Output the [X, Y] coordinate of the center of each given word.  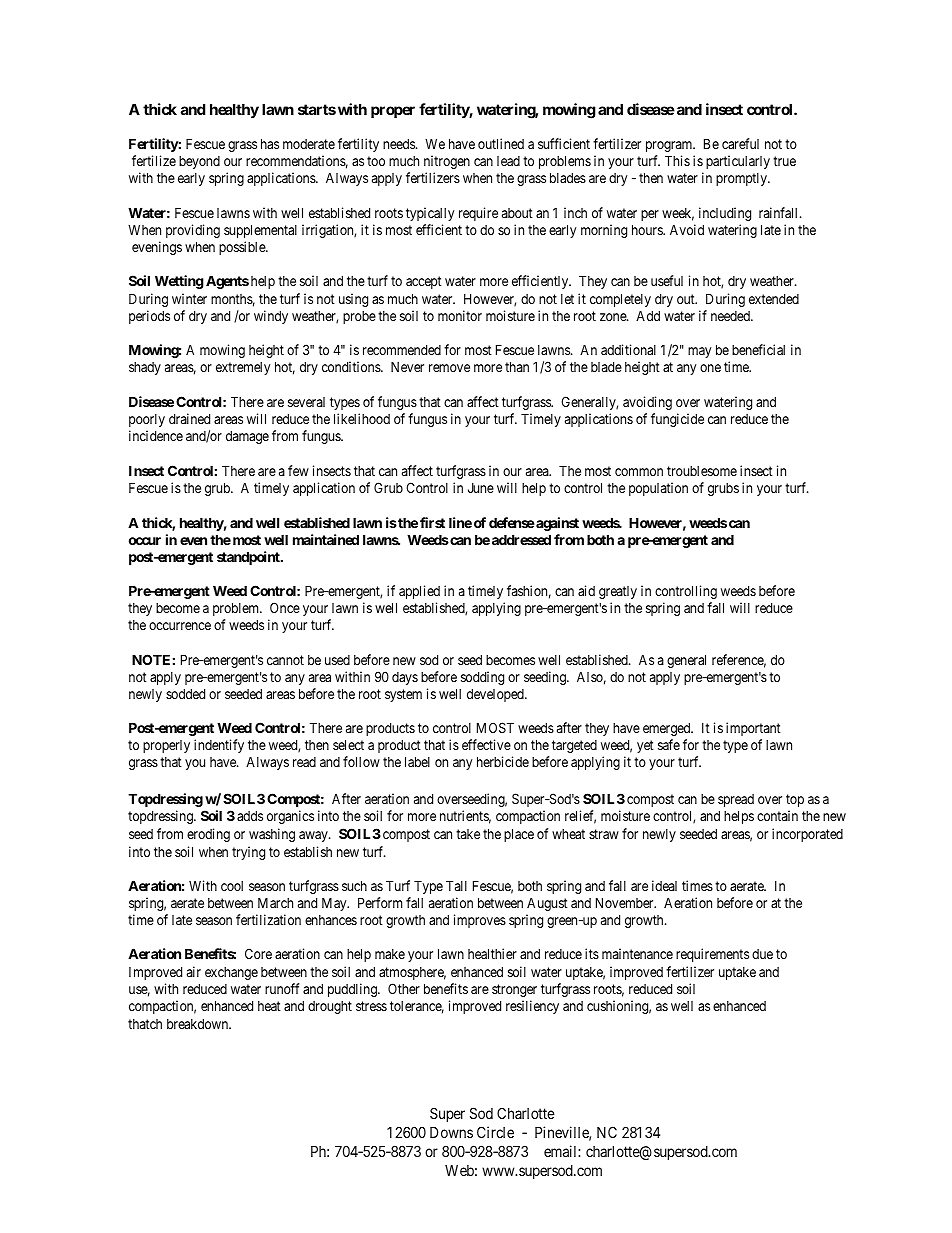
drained [189, 418]
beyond [199, 162]
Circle [495, 1132]
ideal [664, 885]
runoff [282, 988]
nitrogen [447, 162]
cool [232, 886]
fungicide [677, 420]
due [762, 954]
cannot [285, 660]
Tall [456, 885]
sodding [482, 678]
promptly [742, 179]
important [753, 729]
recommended [402, 350]
